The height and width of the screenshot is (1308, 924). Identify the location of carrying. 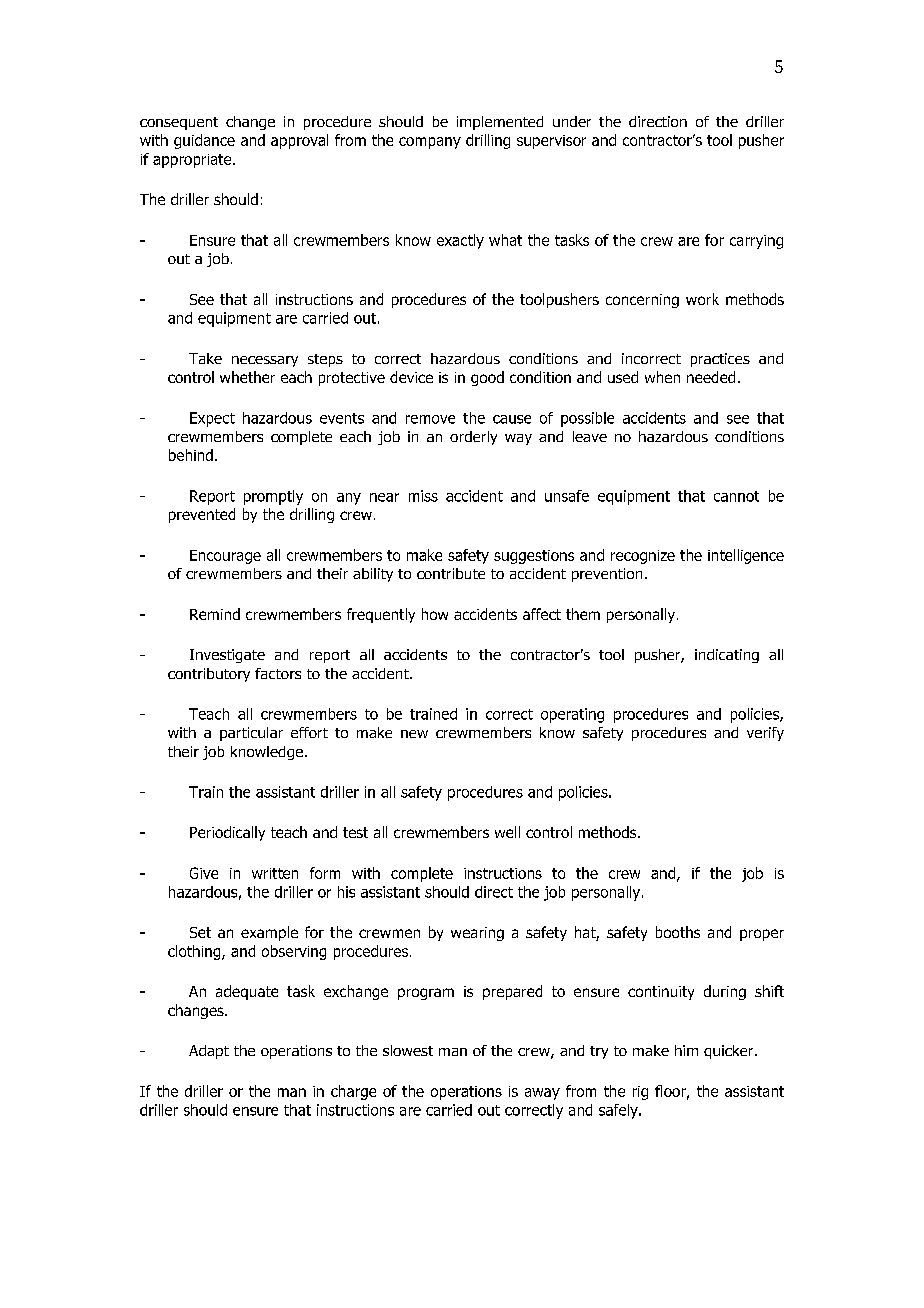
(756, 242).
